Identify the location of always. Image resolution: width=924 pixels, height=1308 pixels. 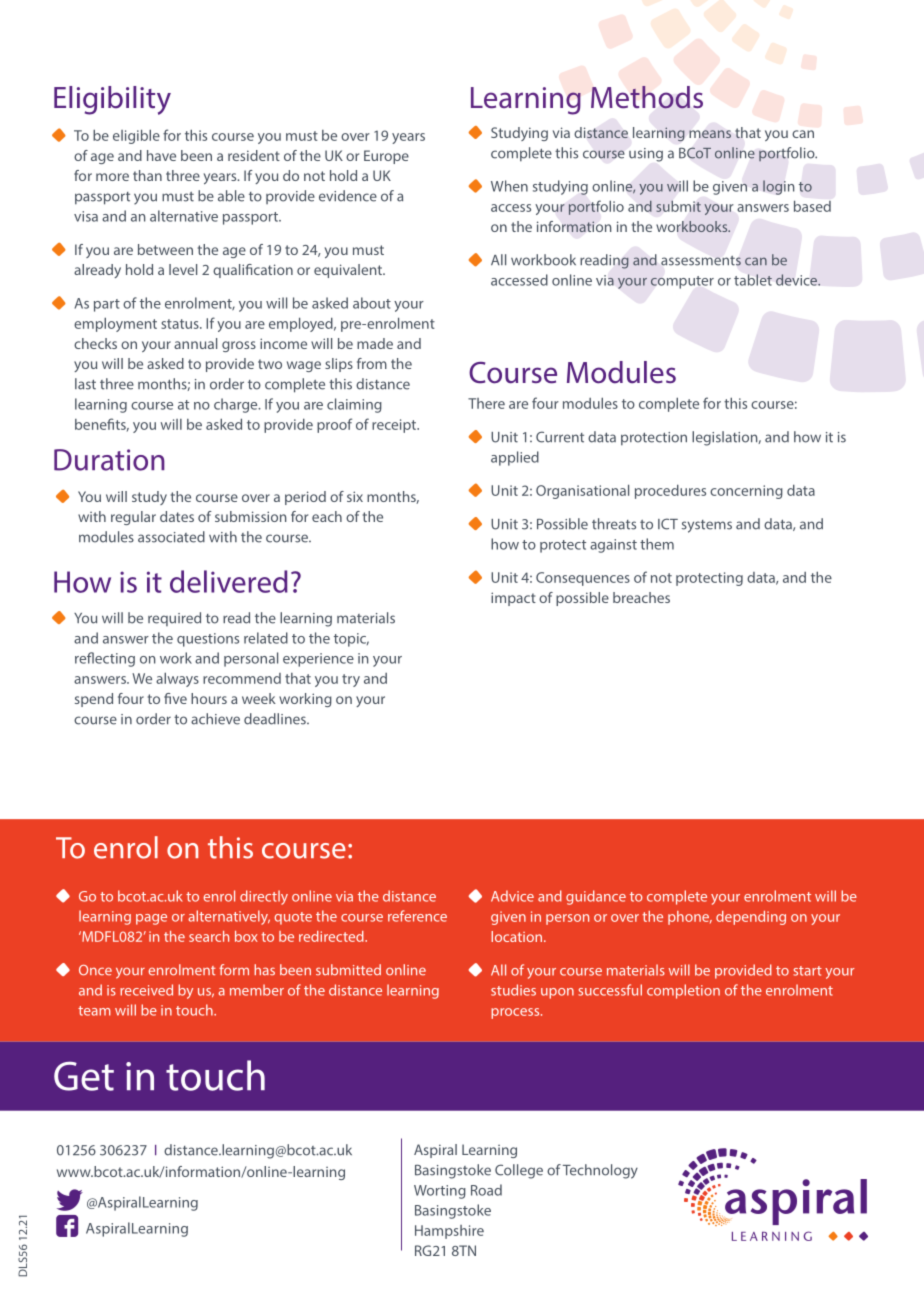
(177, 679).
